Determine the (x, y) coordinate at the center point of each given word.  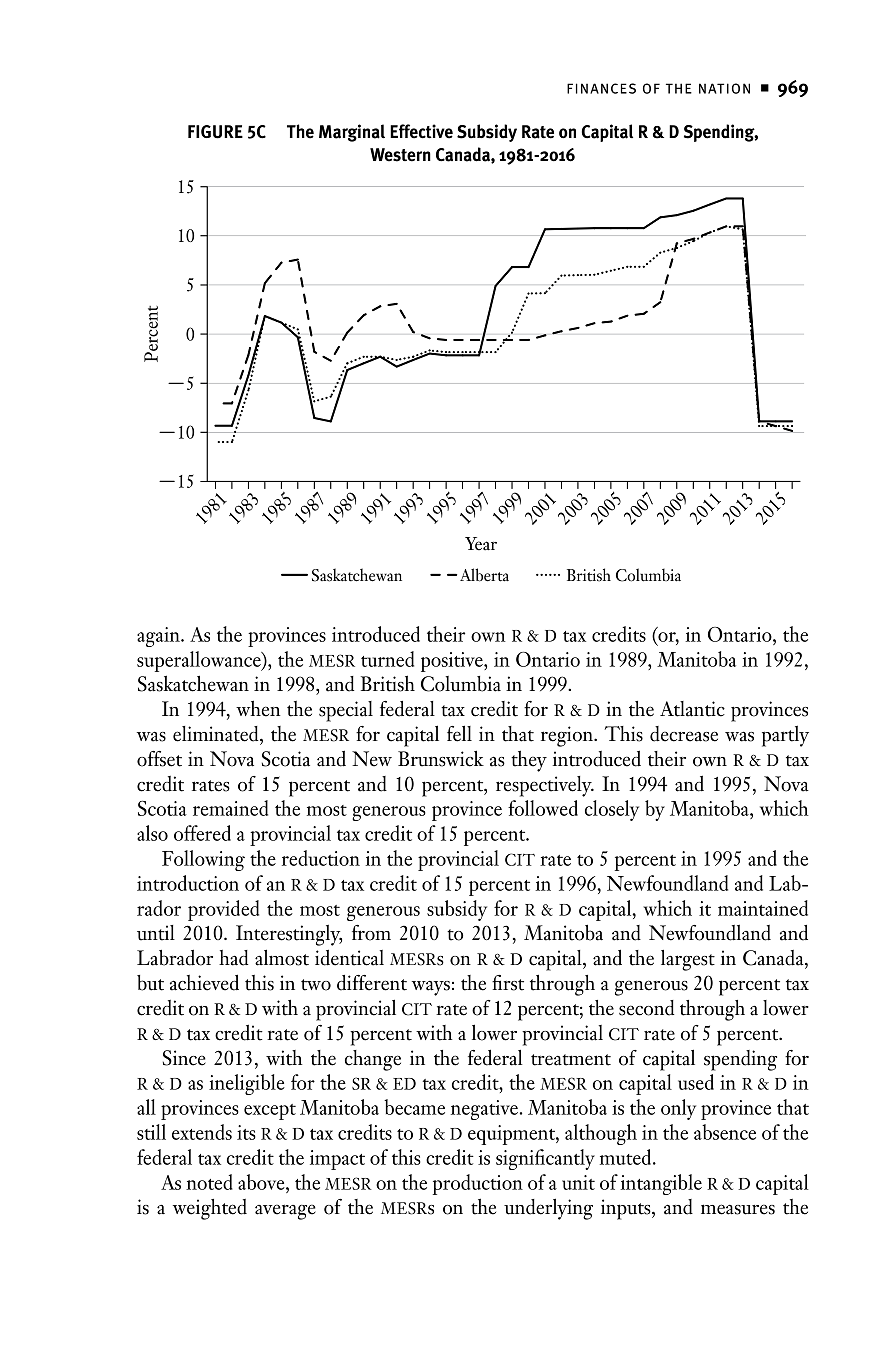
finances (601, 88)
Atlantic (692, 709)
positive (453, 662)
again (159, 637)
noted (209, 1182)
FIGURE (215, 132)
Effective (421, 131)
